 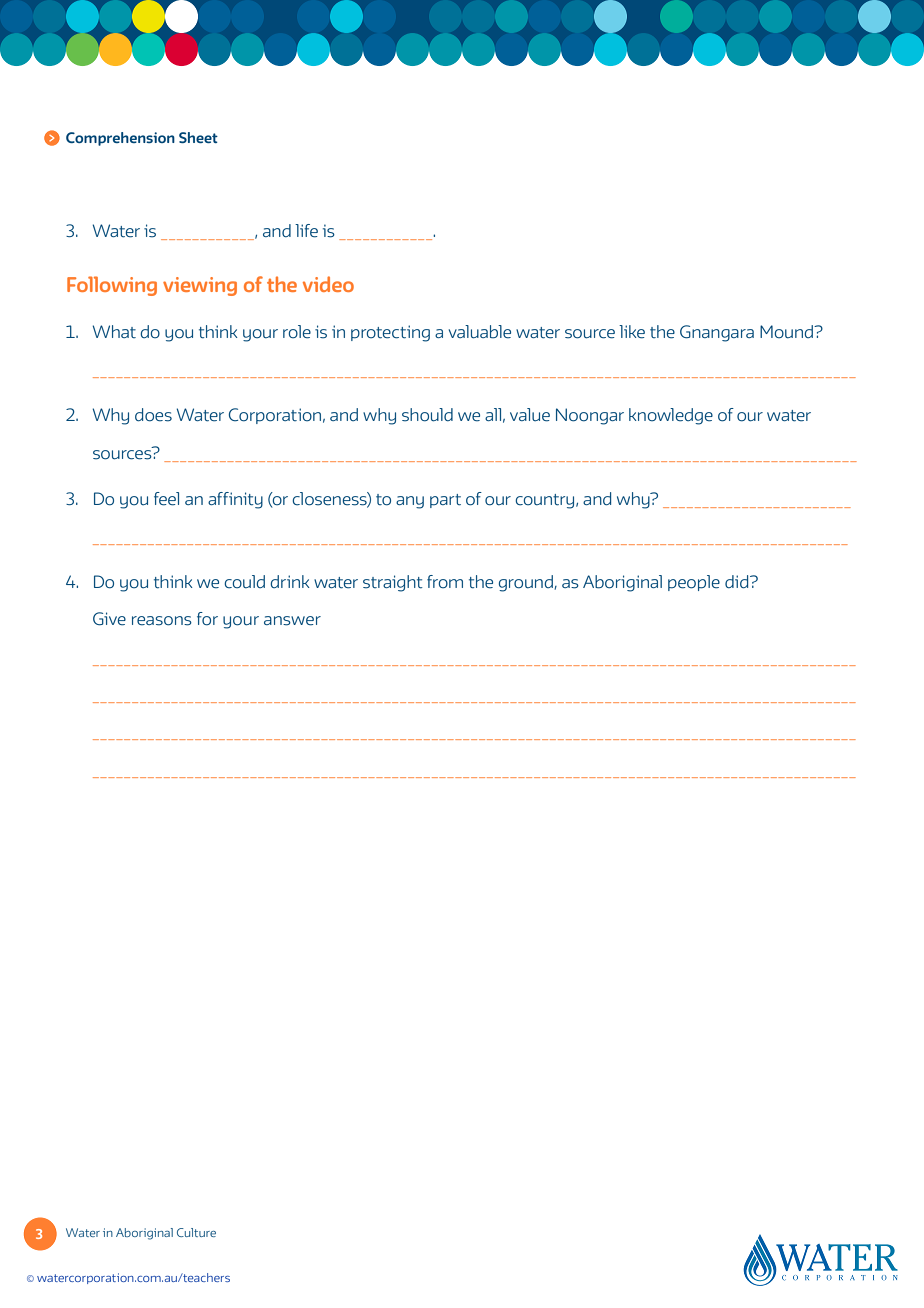 What do you see at coordinates (427, 415) in the image?
I see `should` at bounding box center [427, 415].
